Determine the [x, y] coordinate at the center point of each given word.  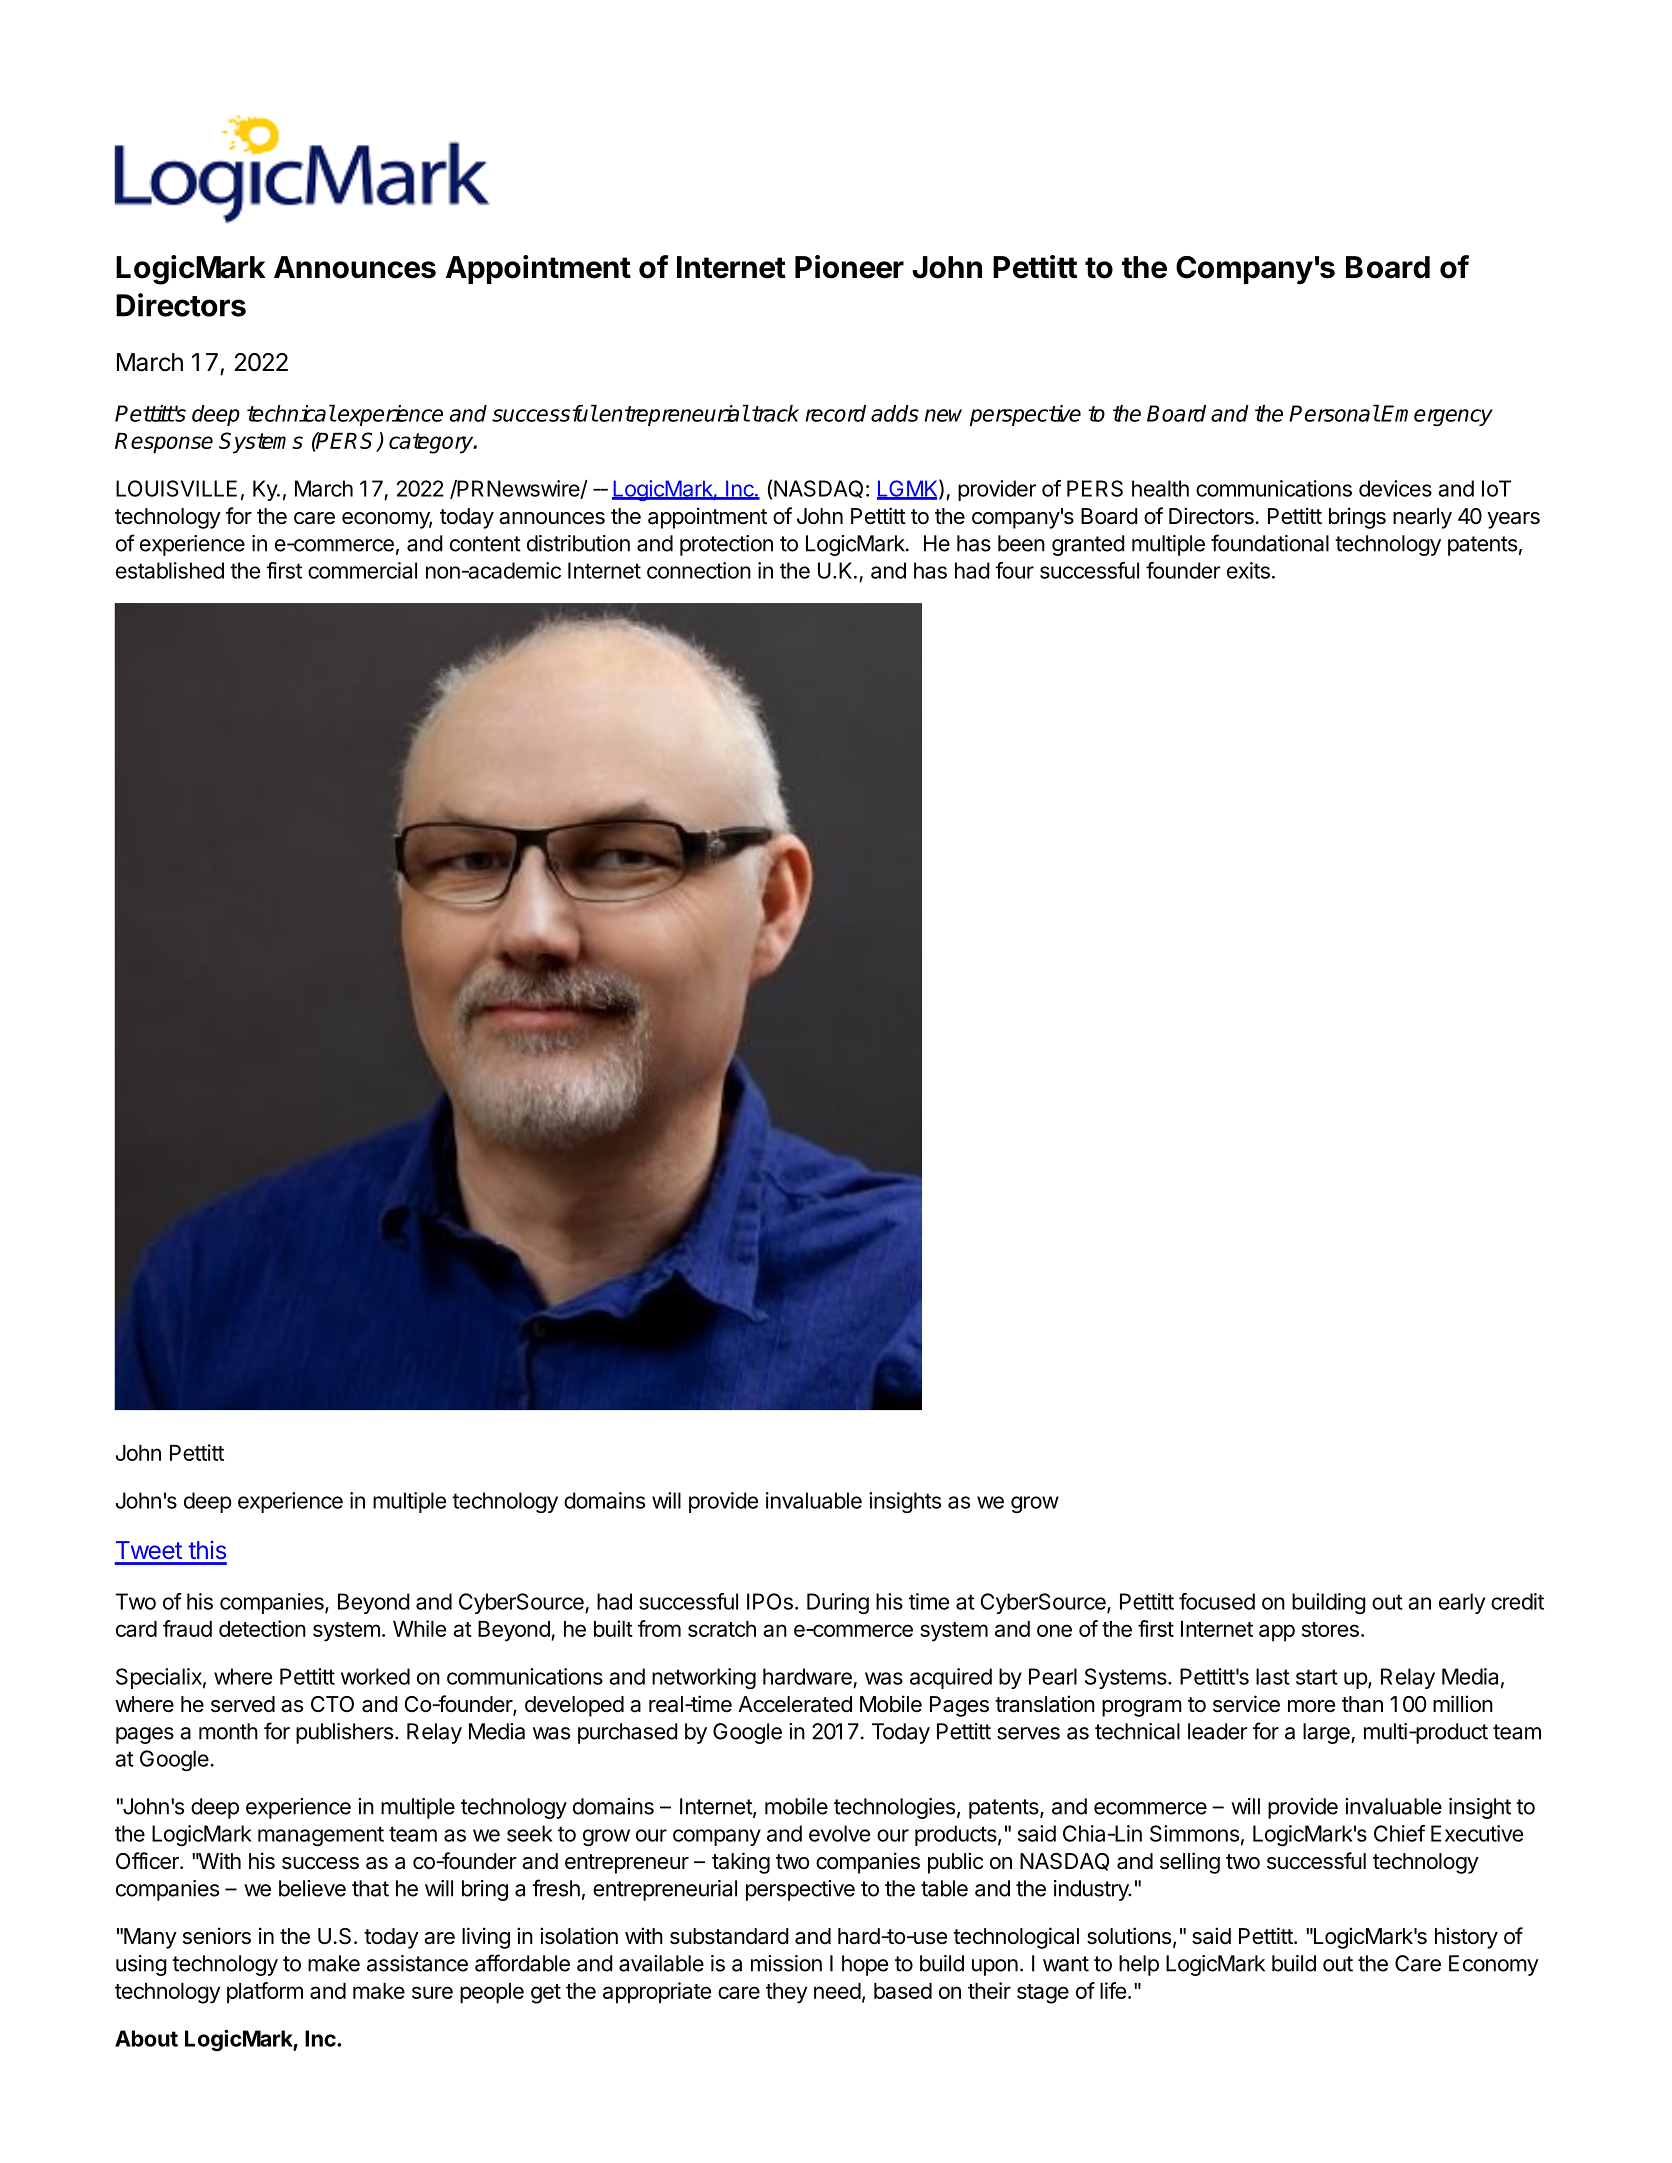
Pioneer [849, 267]
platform [265, 1993]
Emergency [1436, 415]
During [838, 1603]
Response [164, 443]
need [837, 1991]
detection [262, 1628]
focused [1217, 1601]
